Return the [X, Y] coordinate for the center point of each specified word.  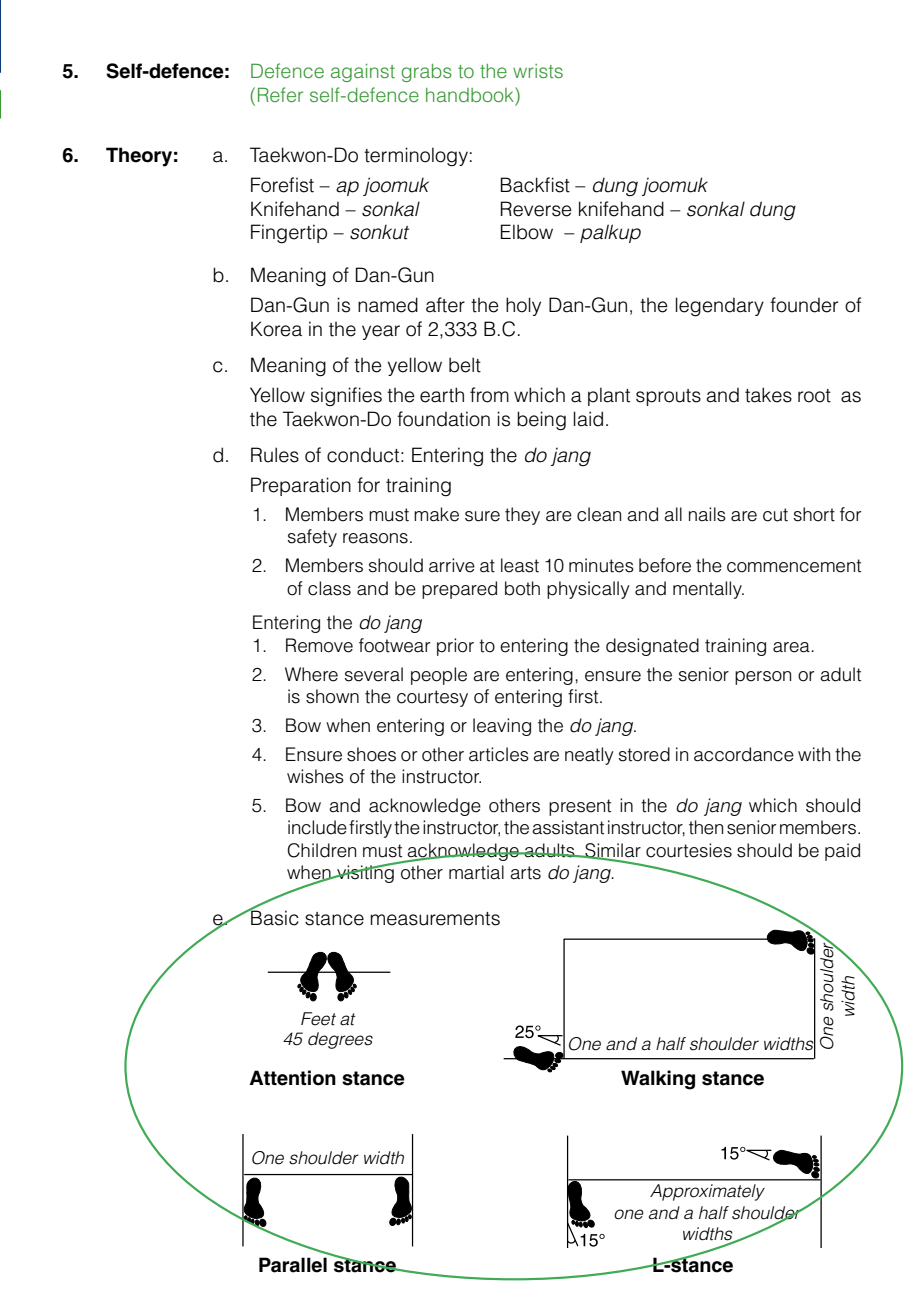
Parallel [293, 1265]
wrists [538, 71]
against [363, 73]
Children [321, 850]
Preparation [301, 486]
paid [842, 852]
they [522, 516]
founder [804, 305]
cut [775, 515]
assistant [568, 827]
